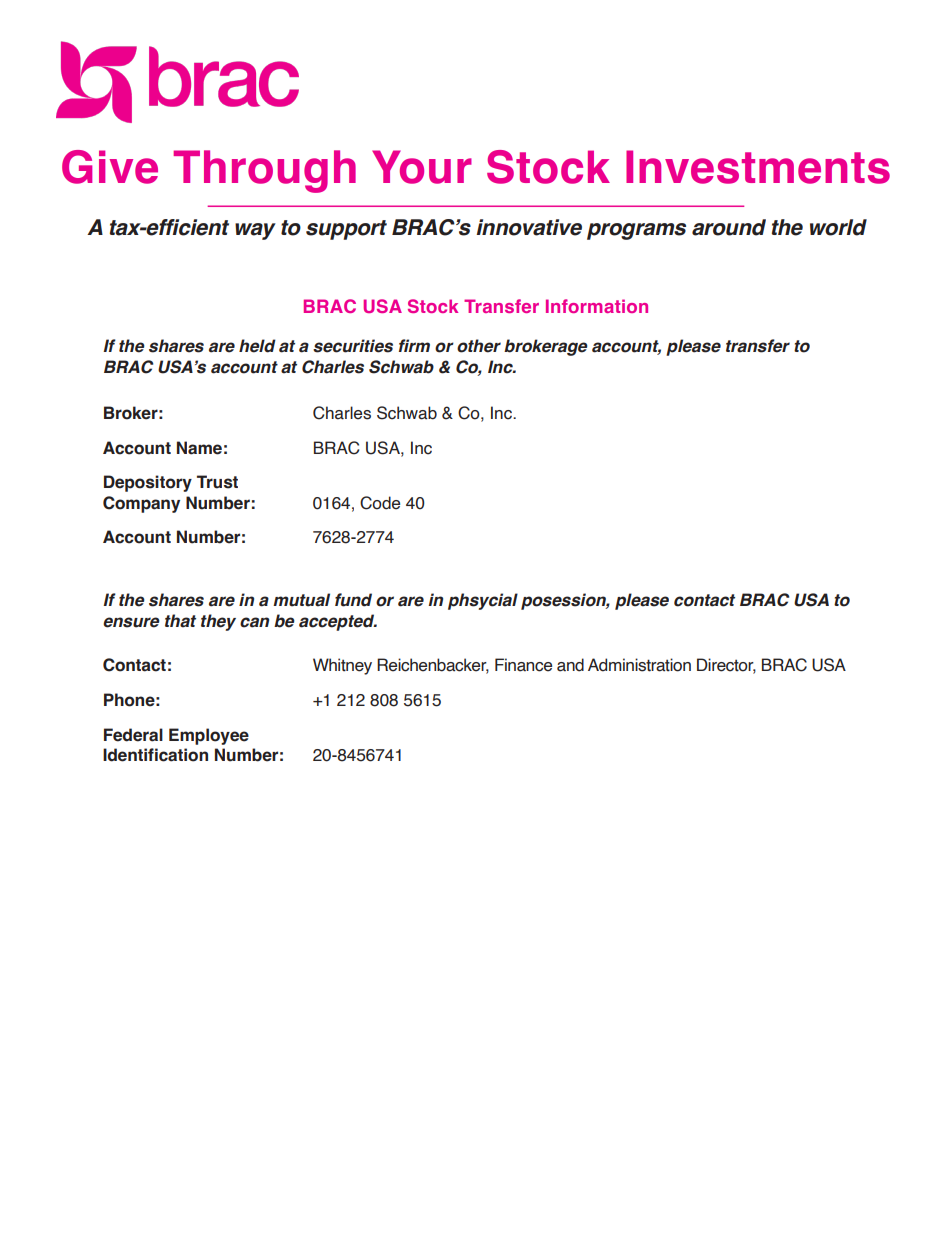 Image resolution: width=952 pixels, height=1233 pixels. Describe the element at coordinates (380, 503) in the document. I see `Code` at that location.
